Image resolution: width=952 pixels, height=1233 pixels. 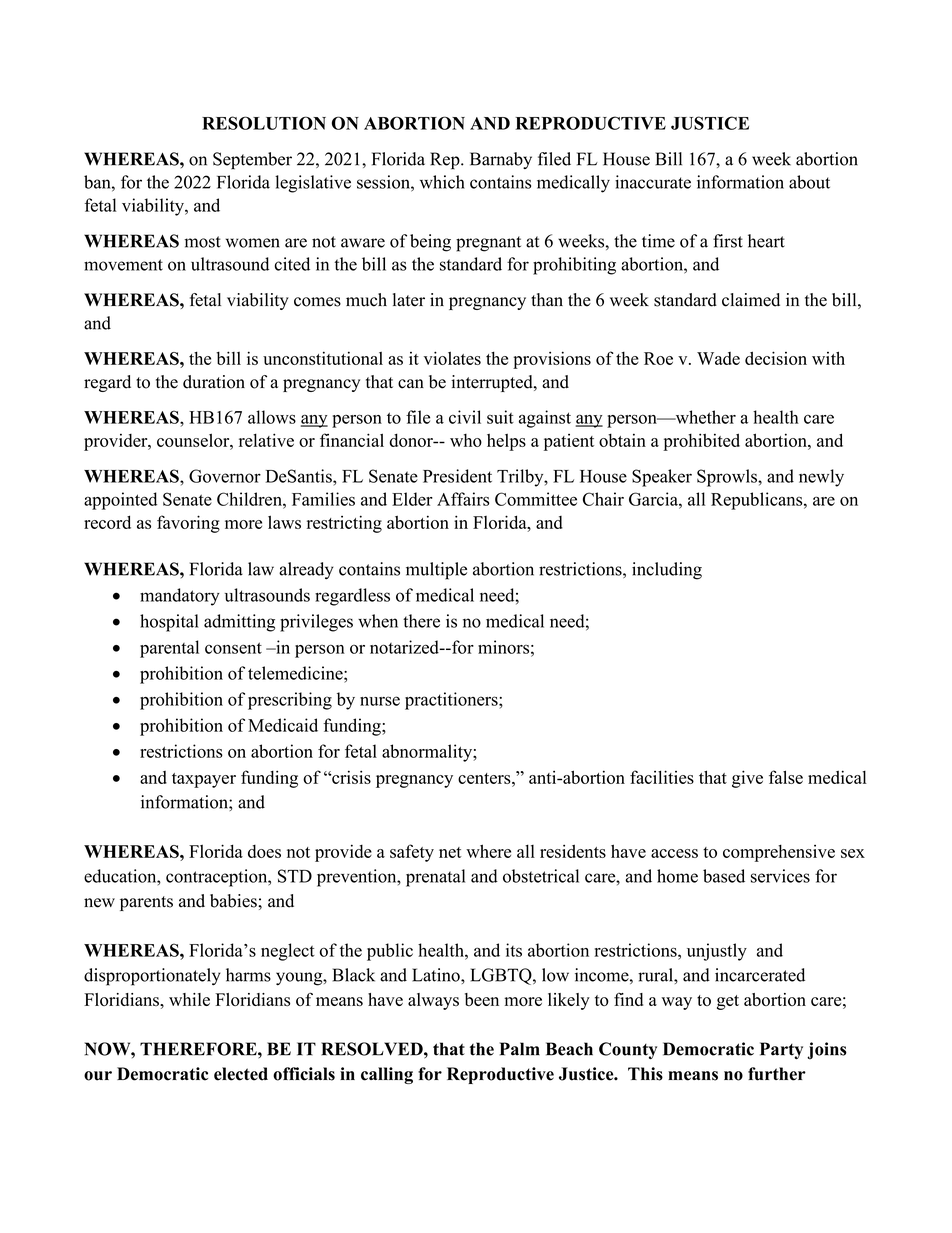 What do you see at coordinates (252, 161) in the document?
I see `September` at bounding box center [252, 161].
